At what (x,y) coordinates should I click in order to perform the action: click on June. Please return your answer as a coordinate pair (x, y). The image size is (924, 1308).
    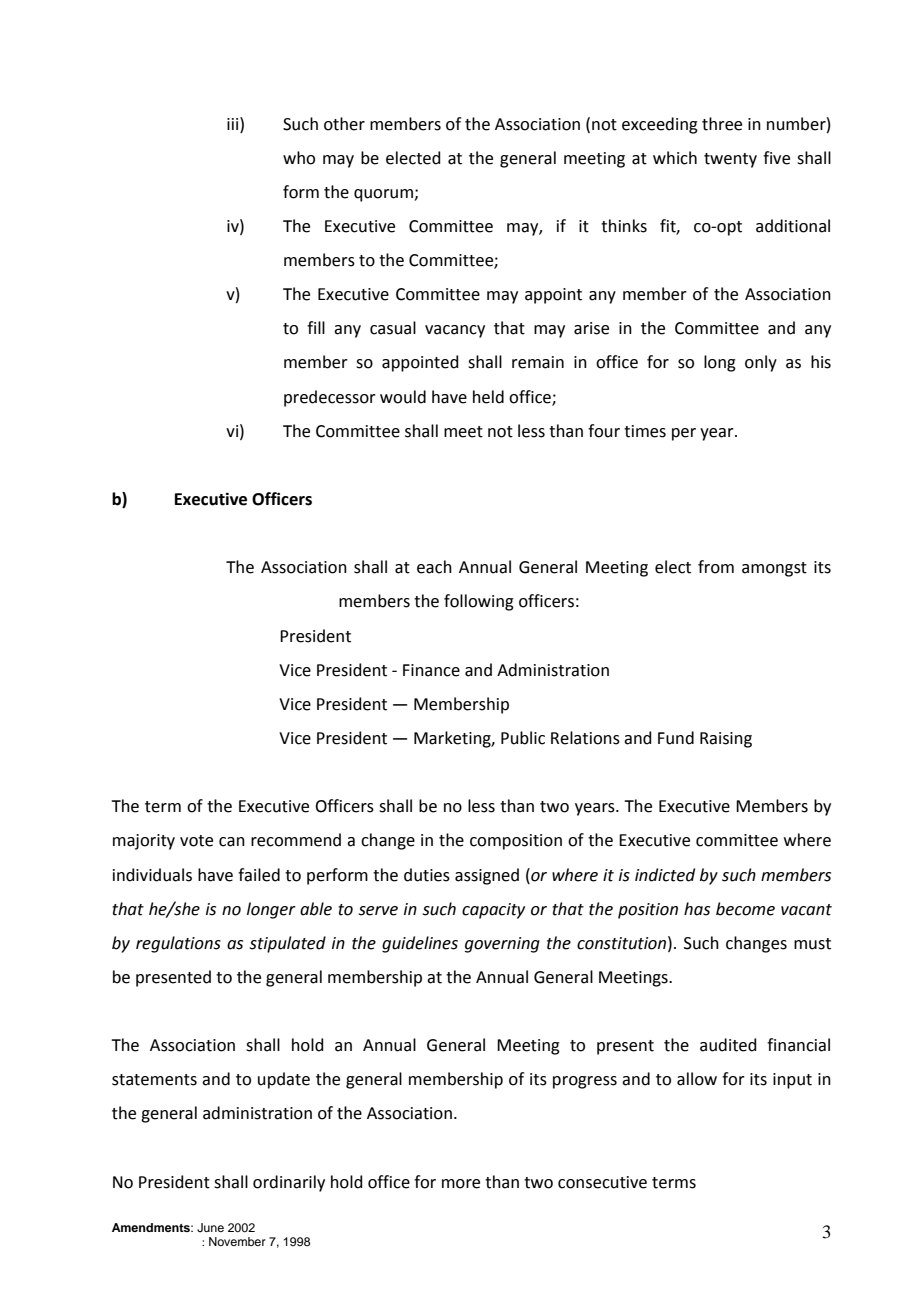
    Looking at the image, I should click on (210, 1228).
